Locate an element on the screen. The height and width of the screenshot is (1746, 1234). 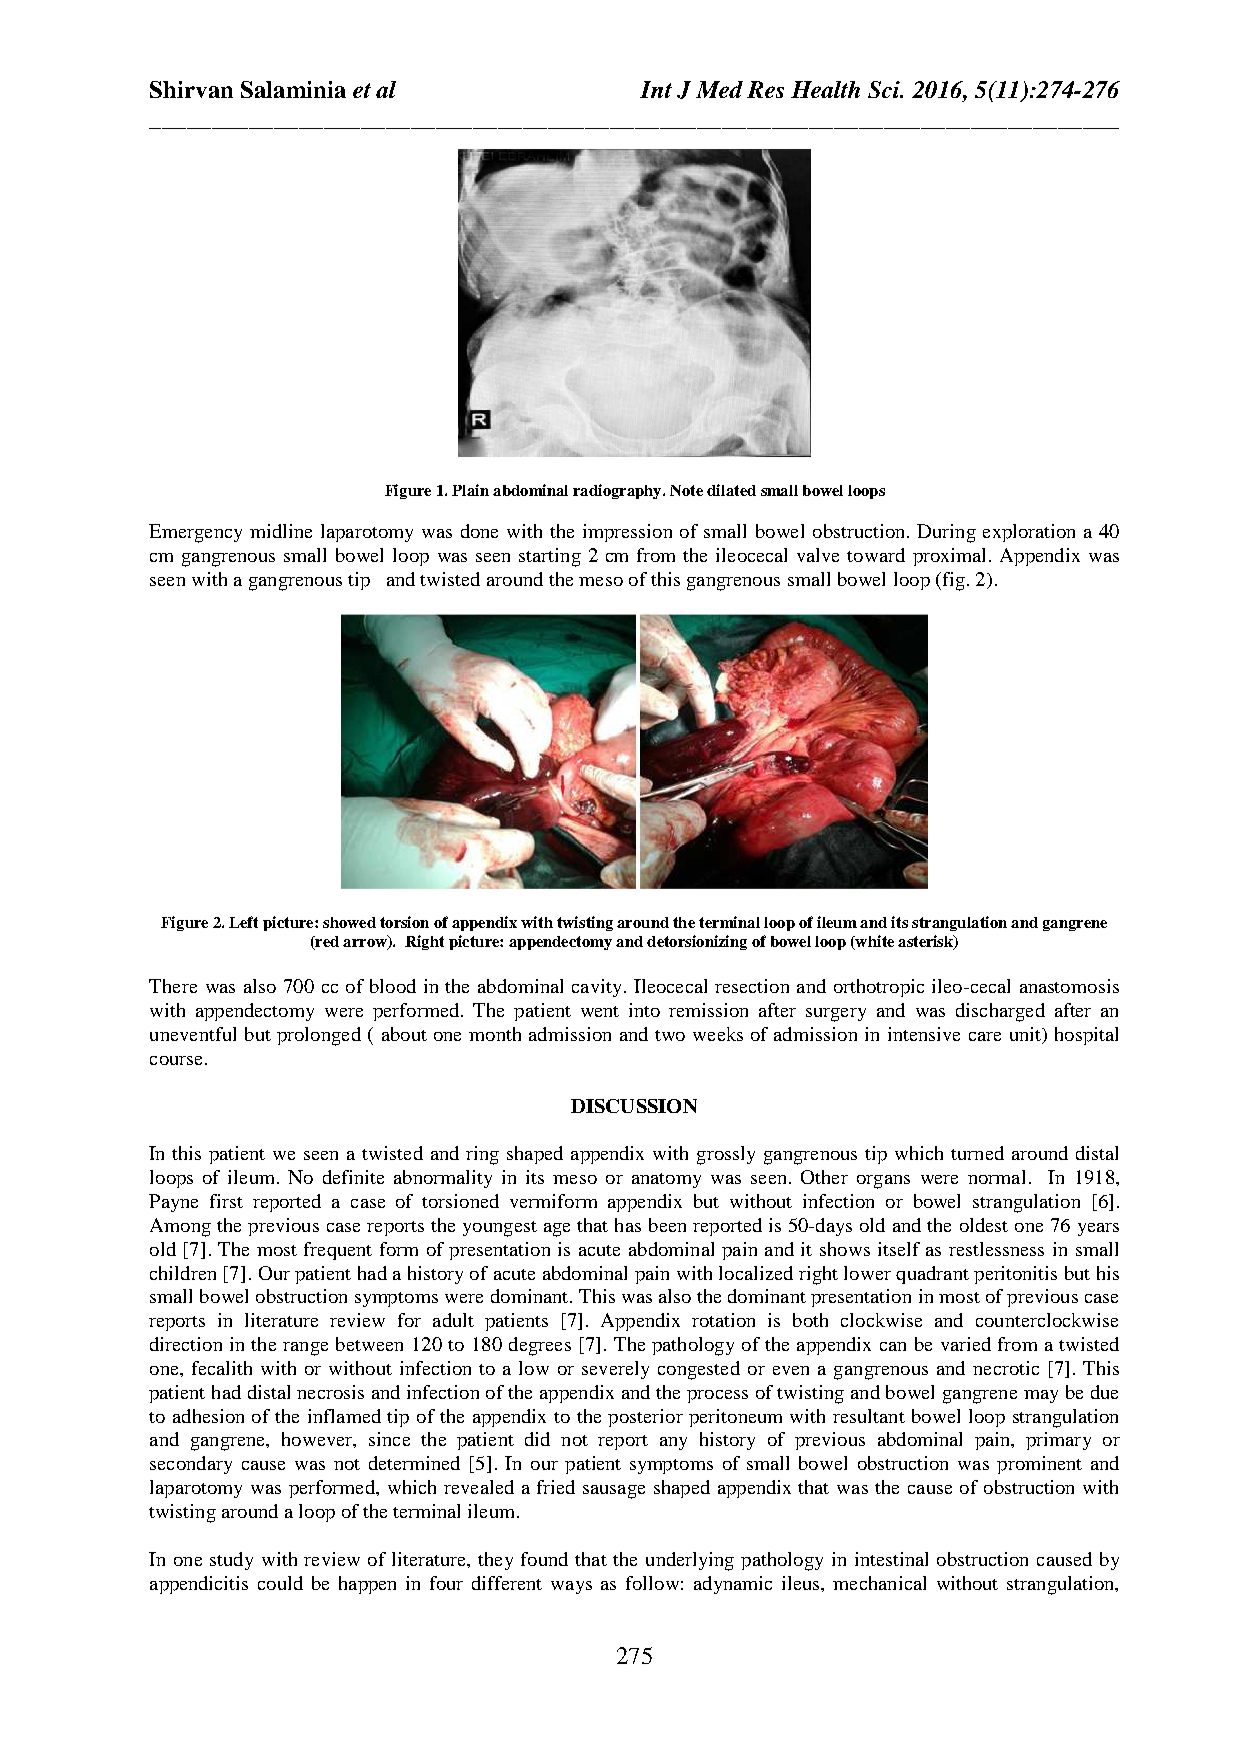
proximal is located at coordinates (949, 557).
